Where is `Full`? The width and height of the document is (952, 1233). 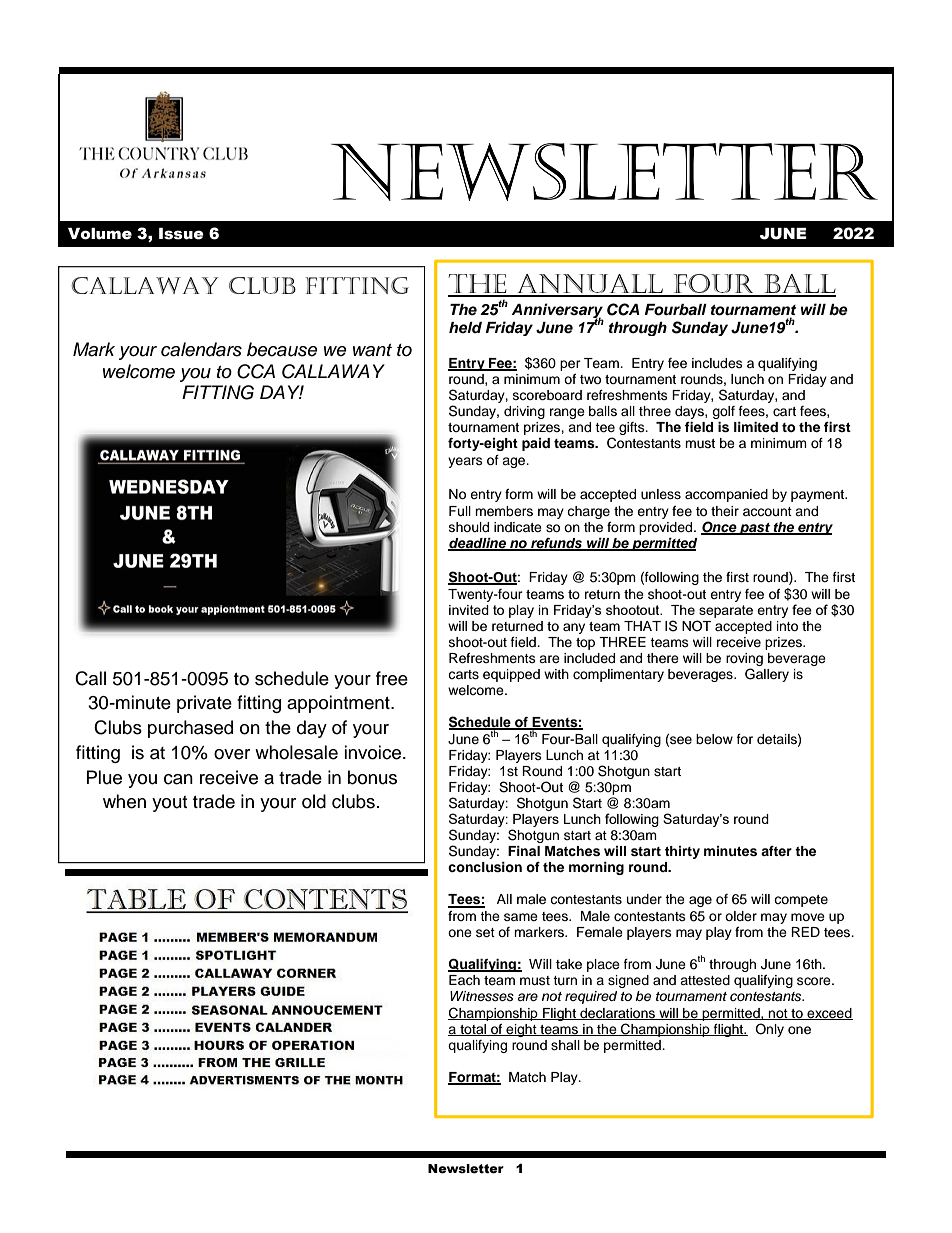
Full is located at coordinates (460, 511).
